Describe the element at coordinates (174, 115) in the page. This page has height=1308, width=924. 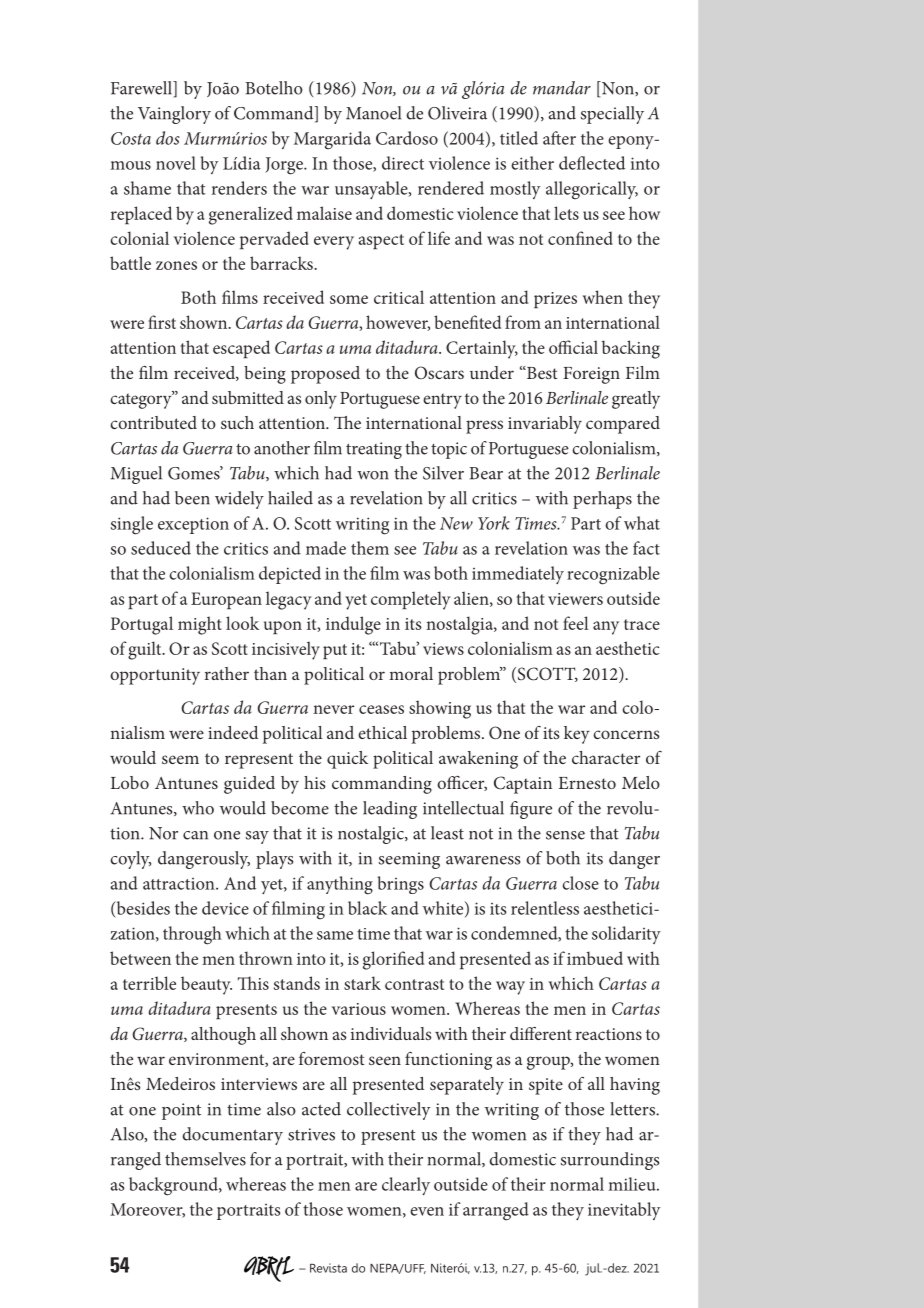
I see `Vainglory` at that location.
